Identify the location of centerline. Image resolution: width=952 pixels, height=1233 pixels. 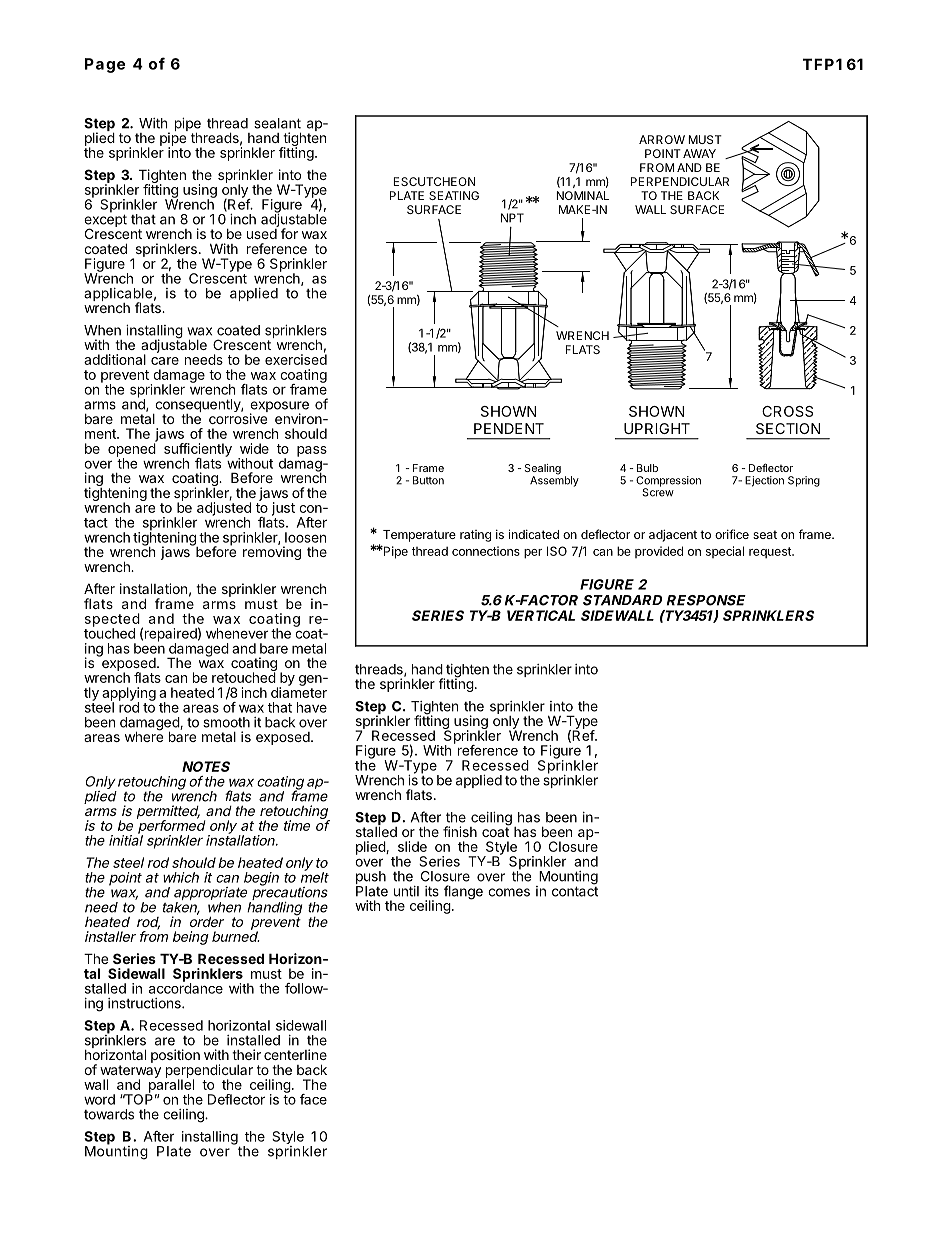
(295, 1054).
